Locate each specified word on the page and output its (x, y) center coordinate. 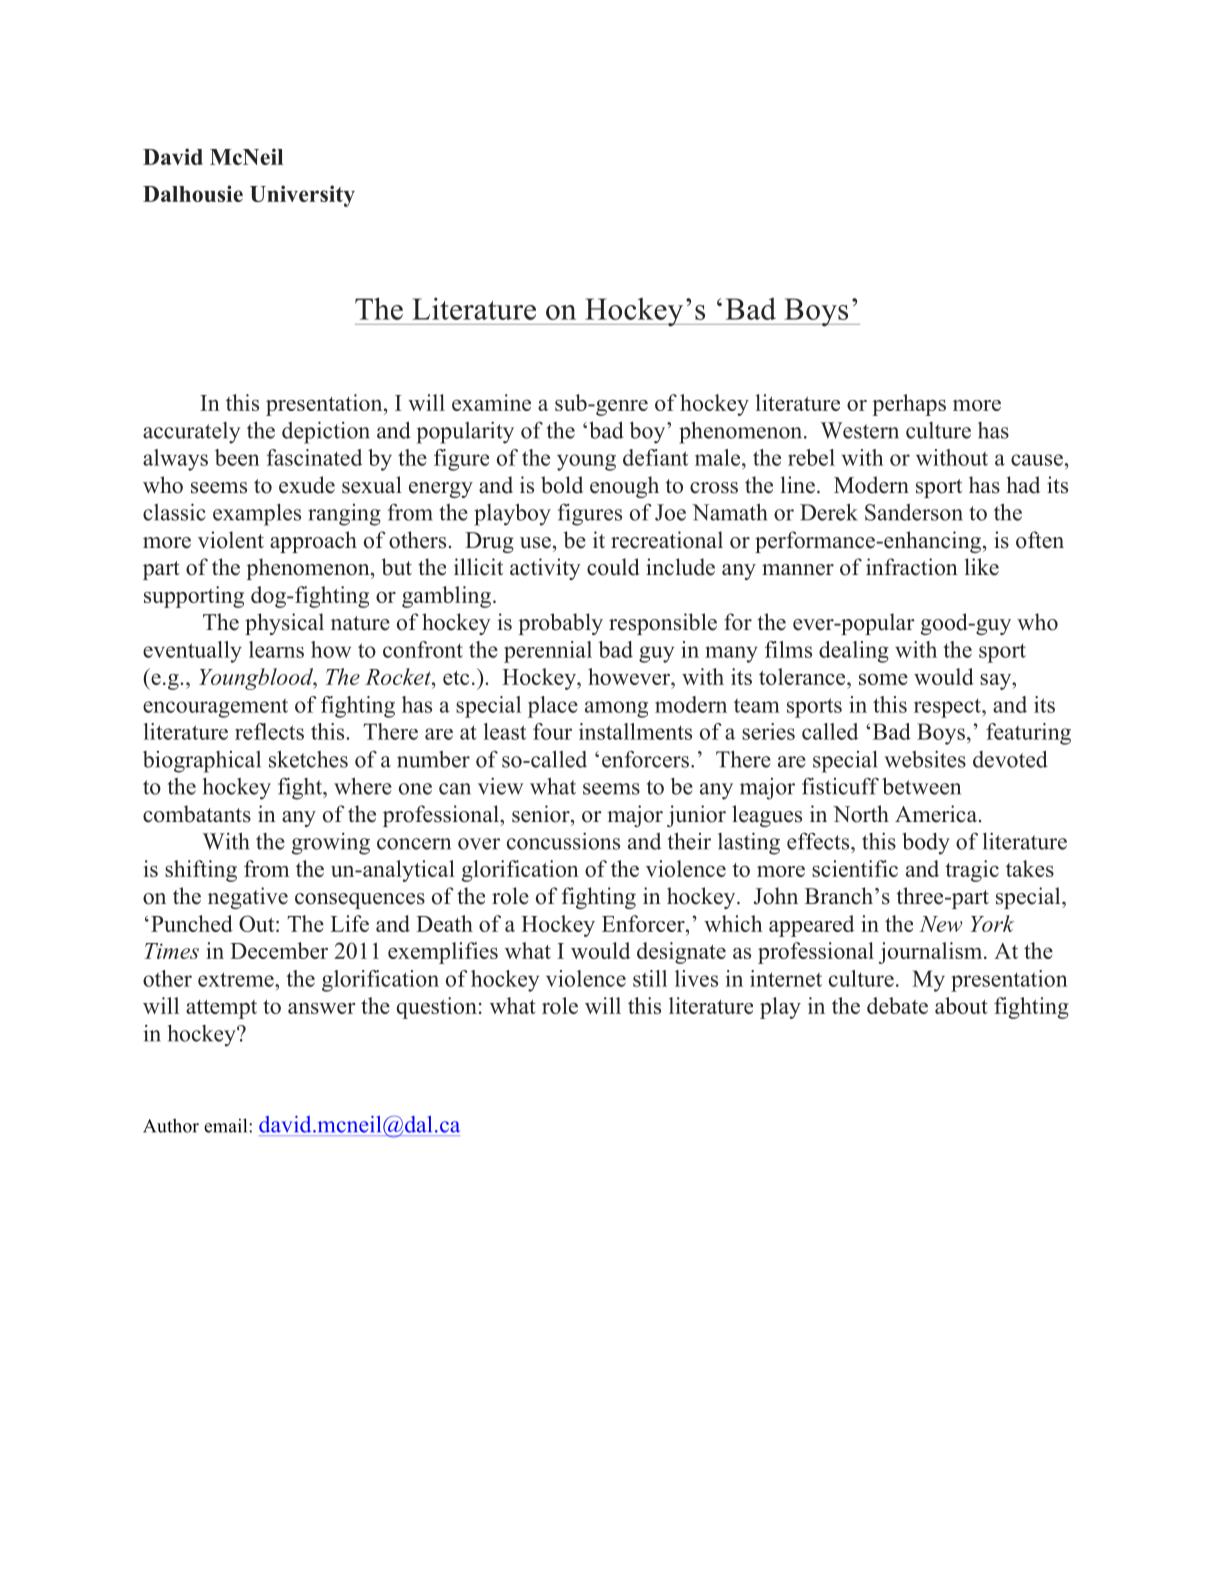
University (302, 196)
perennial (548, 652)
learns (276, 649)
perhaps (909, 405)
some (883, 679)
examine (491, 402)
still (650, 978)
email (227, 1125)
